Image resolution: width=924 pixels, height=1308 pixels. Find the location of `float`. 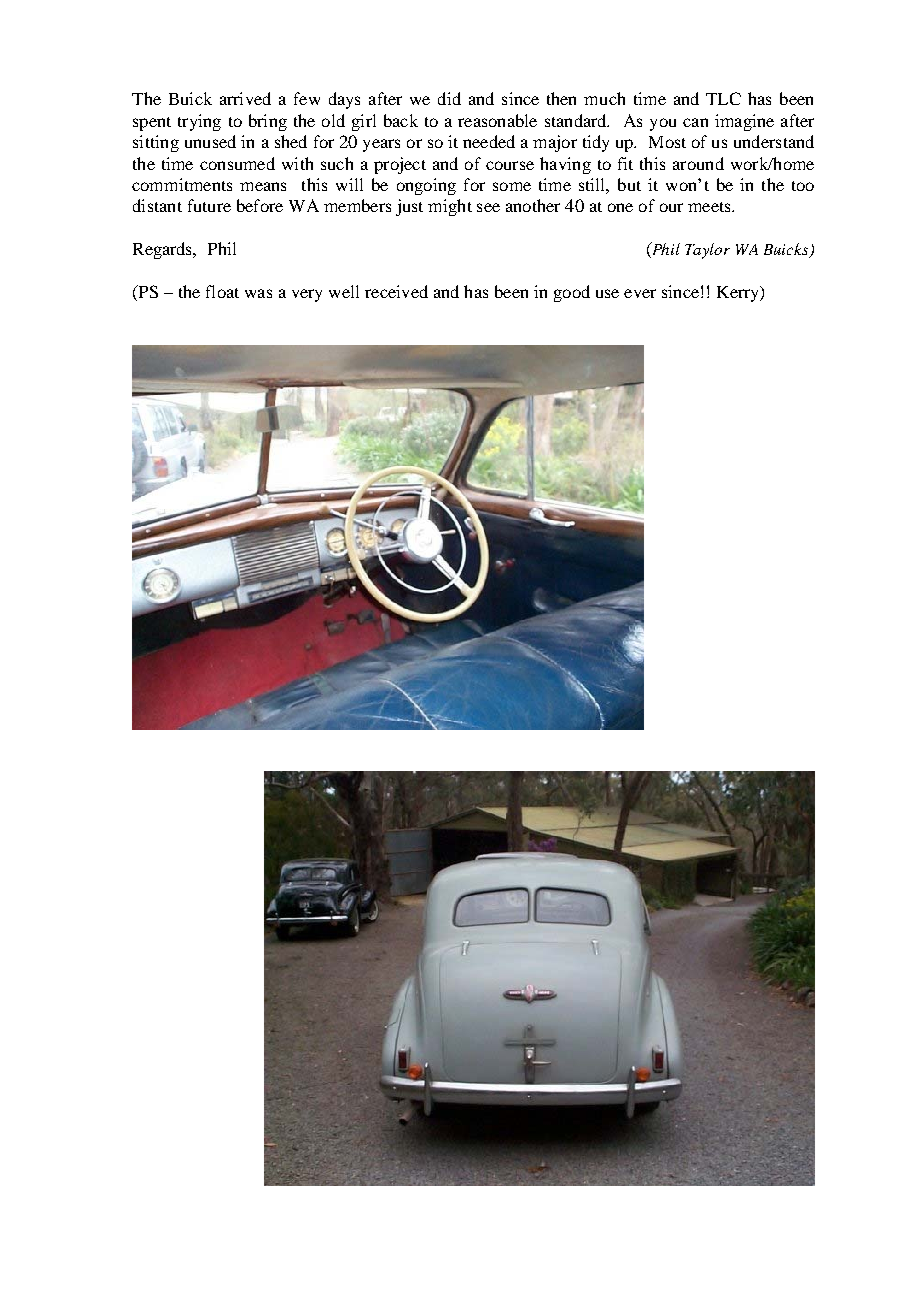

float is located at coordinates (222, 291).
